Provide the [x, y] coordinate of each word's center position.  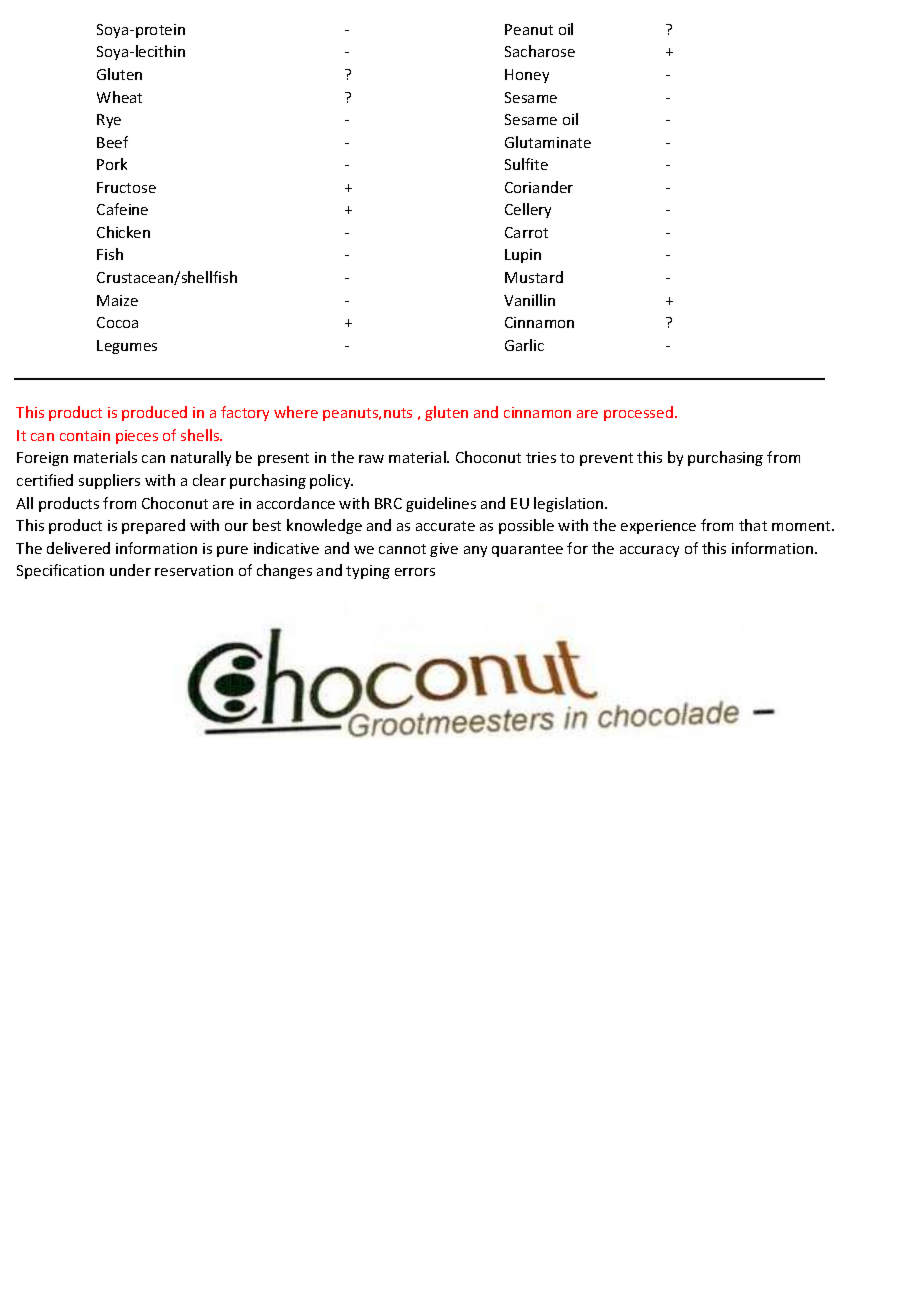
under [130, 570]
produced [154, 413]
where [296, 412]
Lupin [523, 256]
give [444, 550]
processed [638, 413]
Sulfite [526, 164]
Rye [109, 121]
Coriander [539, 187]
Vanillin [529, 300]
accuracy [649, 551]
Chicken [123, 232]
